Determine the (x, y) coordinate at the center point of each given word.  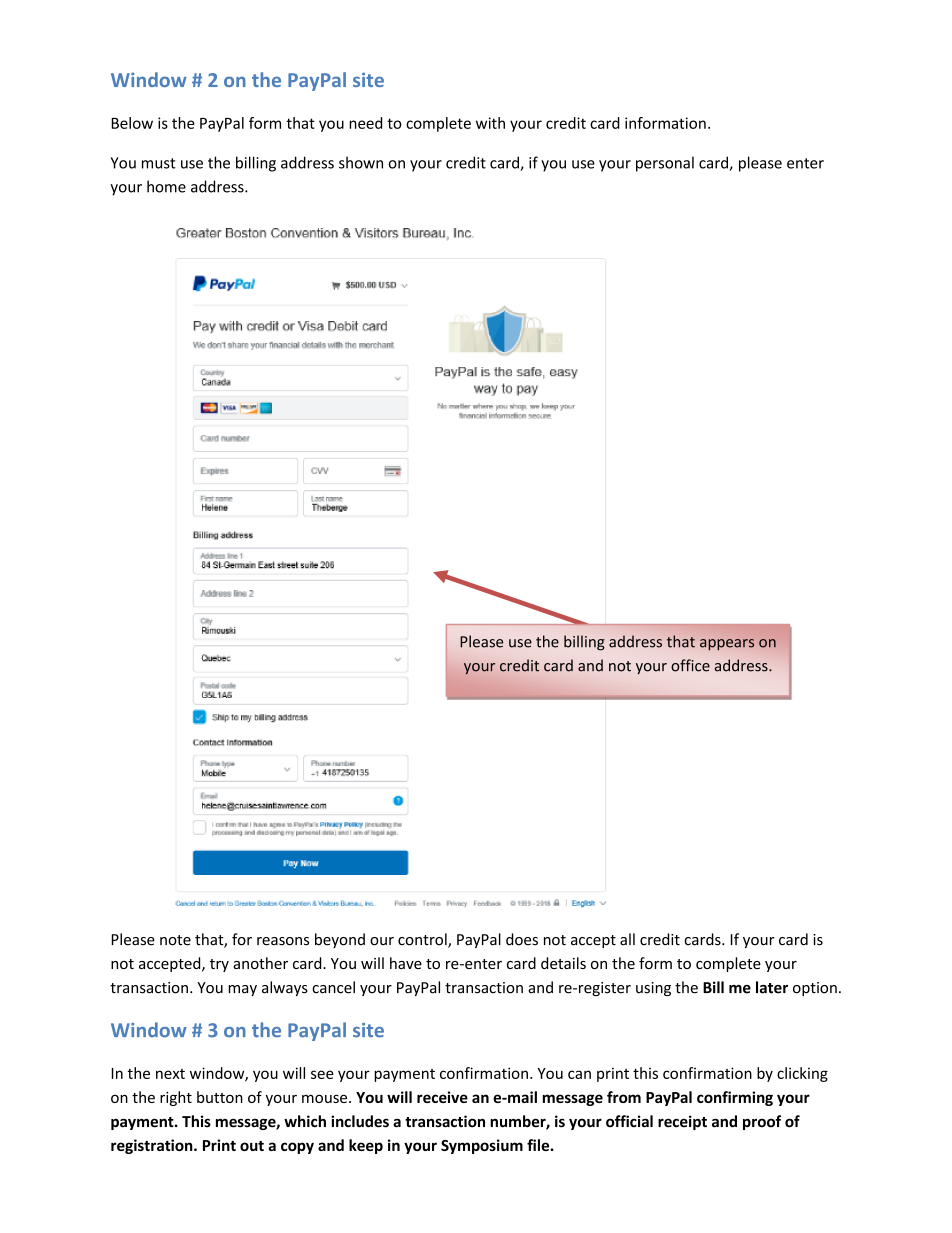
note (175, 940)
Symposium (482, 1146)
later (772, 987)
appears (727, 644)
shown (361, 162)
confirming (735, 1098)
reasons (283, 941)
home (166, 186)
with (490, 123)
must (159, 163)
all (627, 939)
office (690, 665)
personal (665, 164)
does (522, 939)
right (176, 1098)
